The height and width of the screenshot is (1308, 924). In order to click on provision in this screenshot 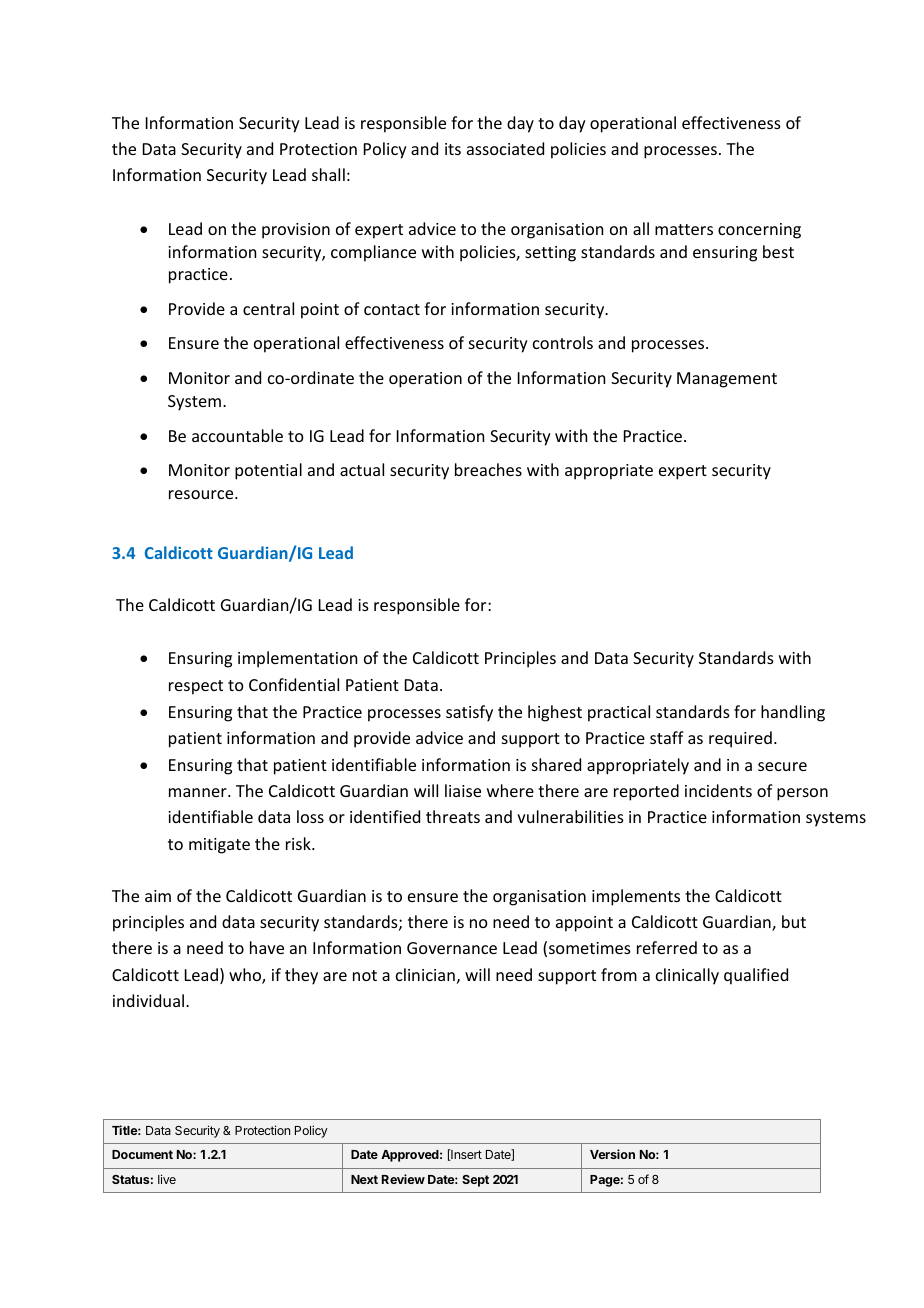, I will do `click(296, 231)`.
